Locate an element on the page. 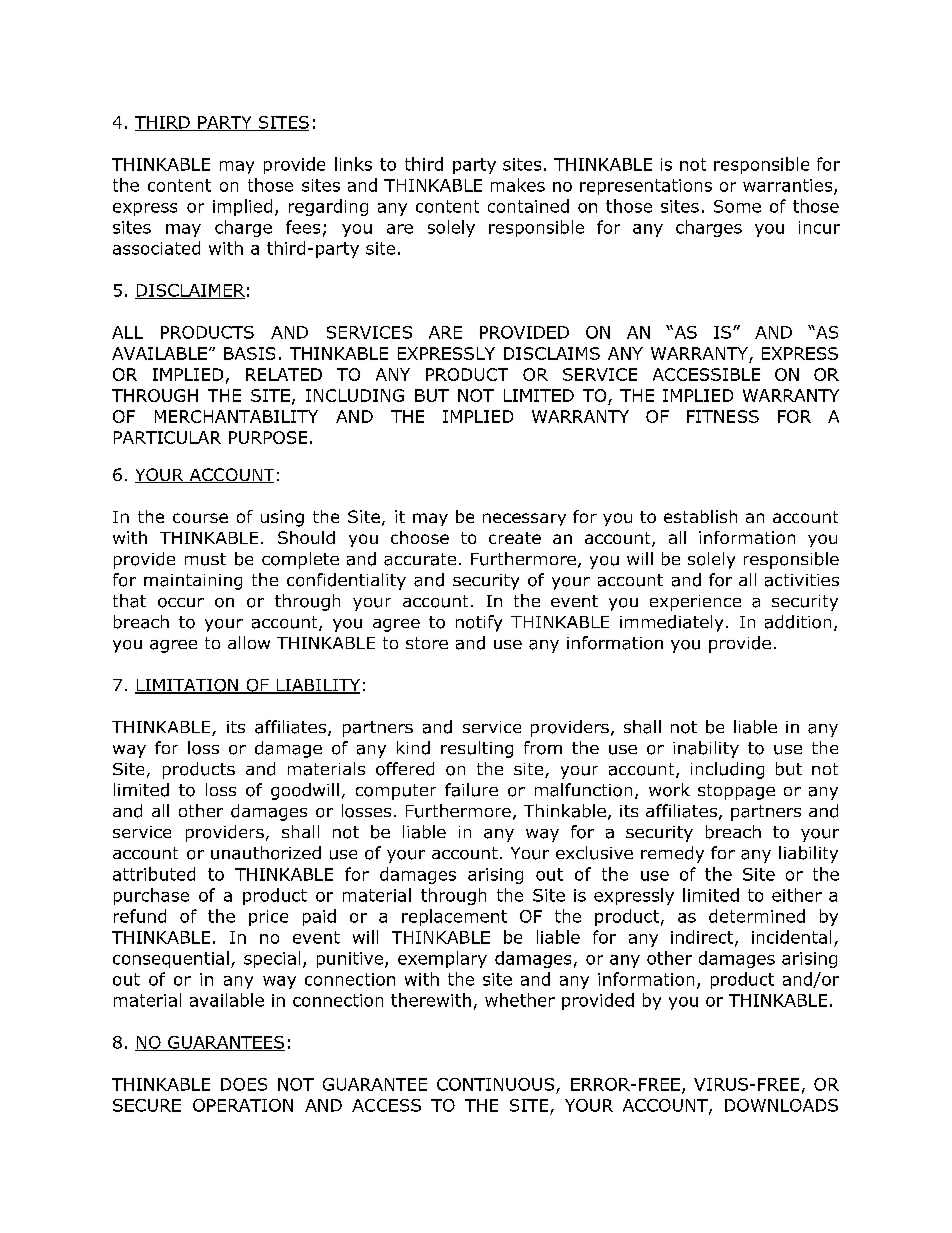 This image has height=1233, width=952. DOES is located at coordinates (244, 1084).
